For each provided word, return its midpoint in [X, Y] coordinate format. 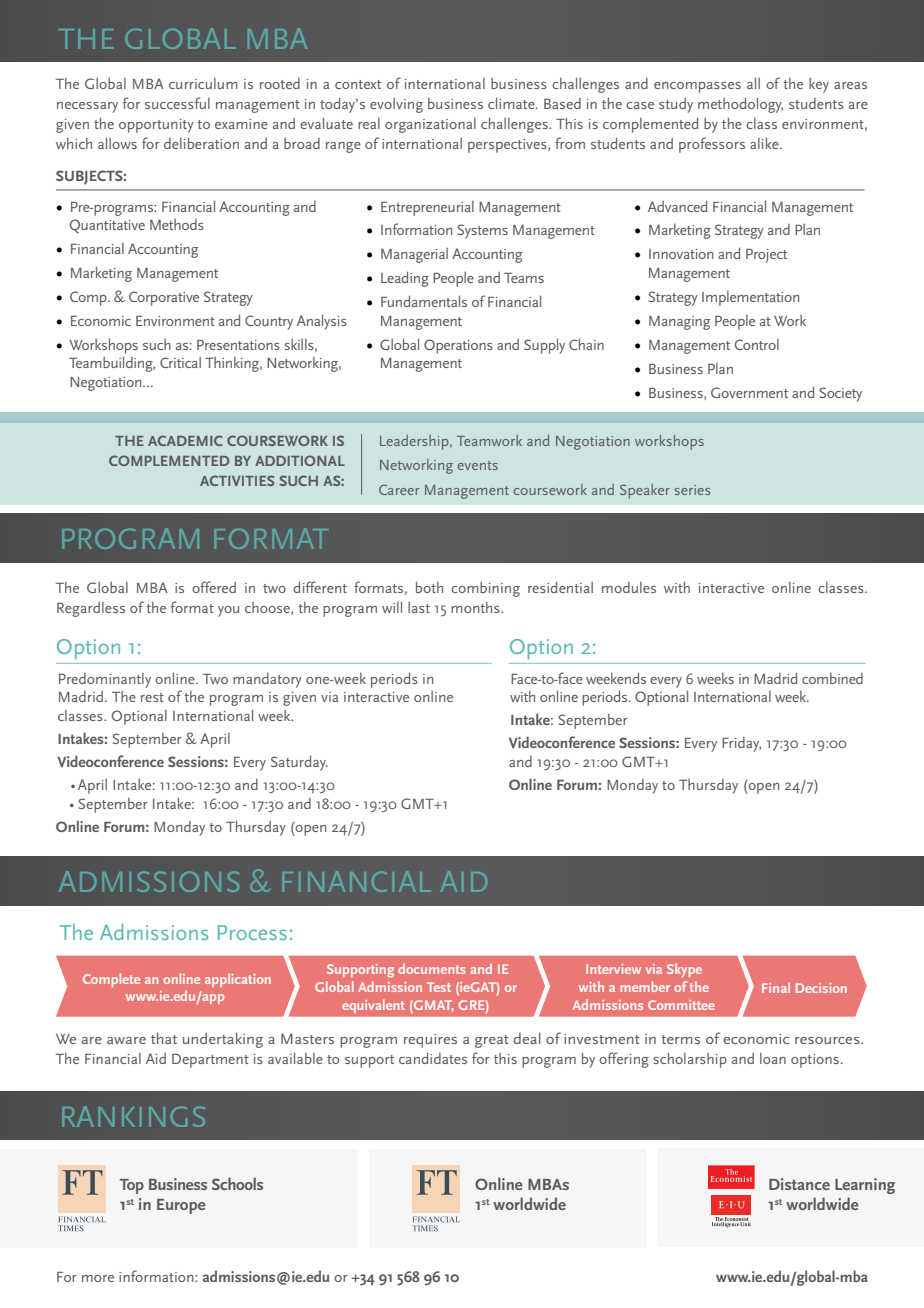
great [492, 1041]
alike [765, 143]
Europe [181, 1206]
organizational [430, 125]
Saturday [299, 763]
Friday [741, 744]
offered [214, 587]
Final [776, 987]
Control [757, 344]
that [164, 1038]
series [692, 490]
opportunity [156, 126]
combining [485, 589]
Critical [180, 362]
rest [152, 697]
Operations [458, 346]
